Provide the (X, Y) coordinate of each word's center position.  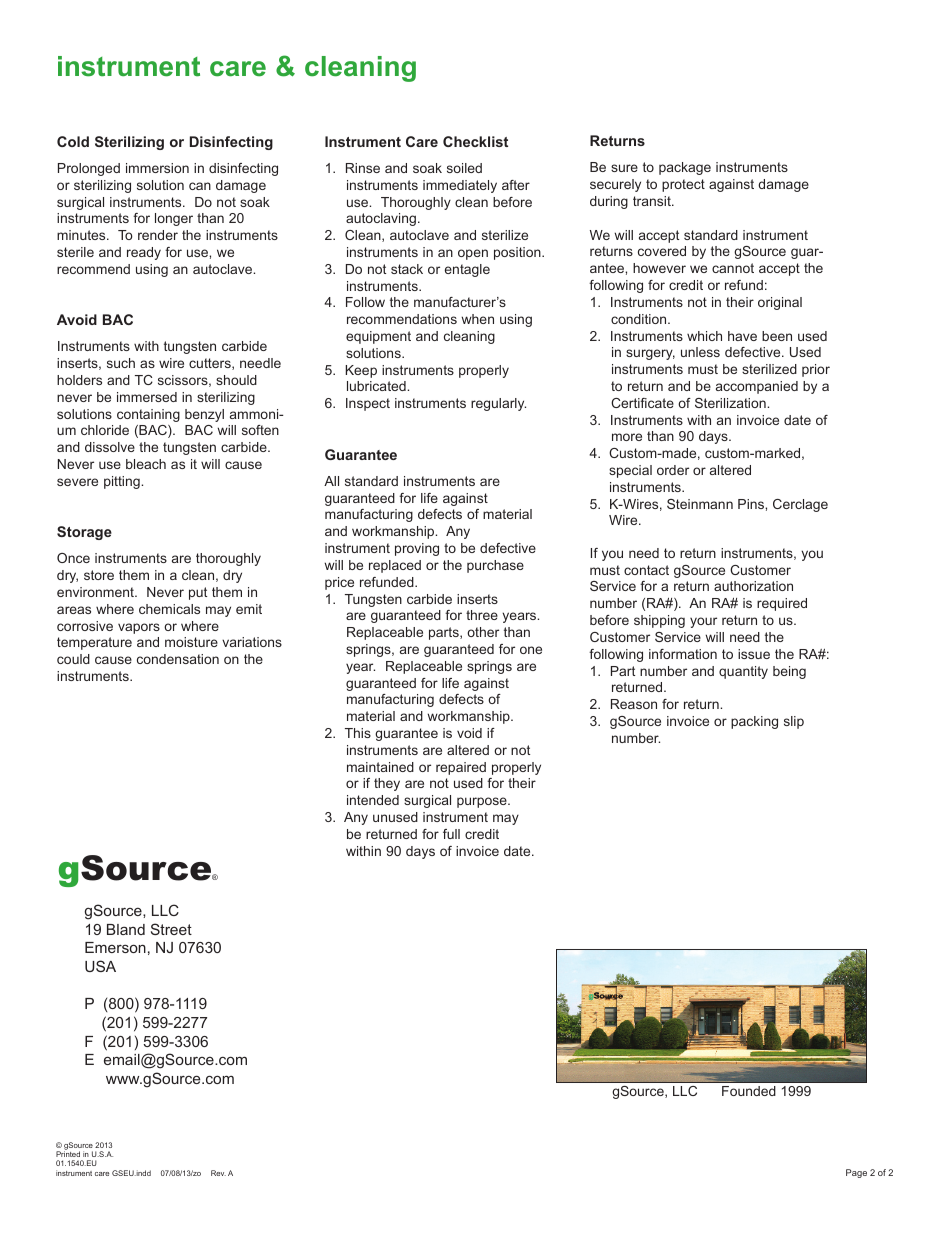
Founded (749, 1091)
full (451, 834)
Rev (218, 1173)
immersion (157, 168)
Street (171, 929)
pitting (123, 482)
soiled (464, 168)
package (685, 168)
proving (417, 549)
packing (754, 722)
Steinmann (700, 504)
